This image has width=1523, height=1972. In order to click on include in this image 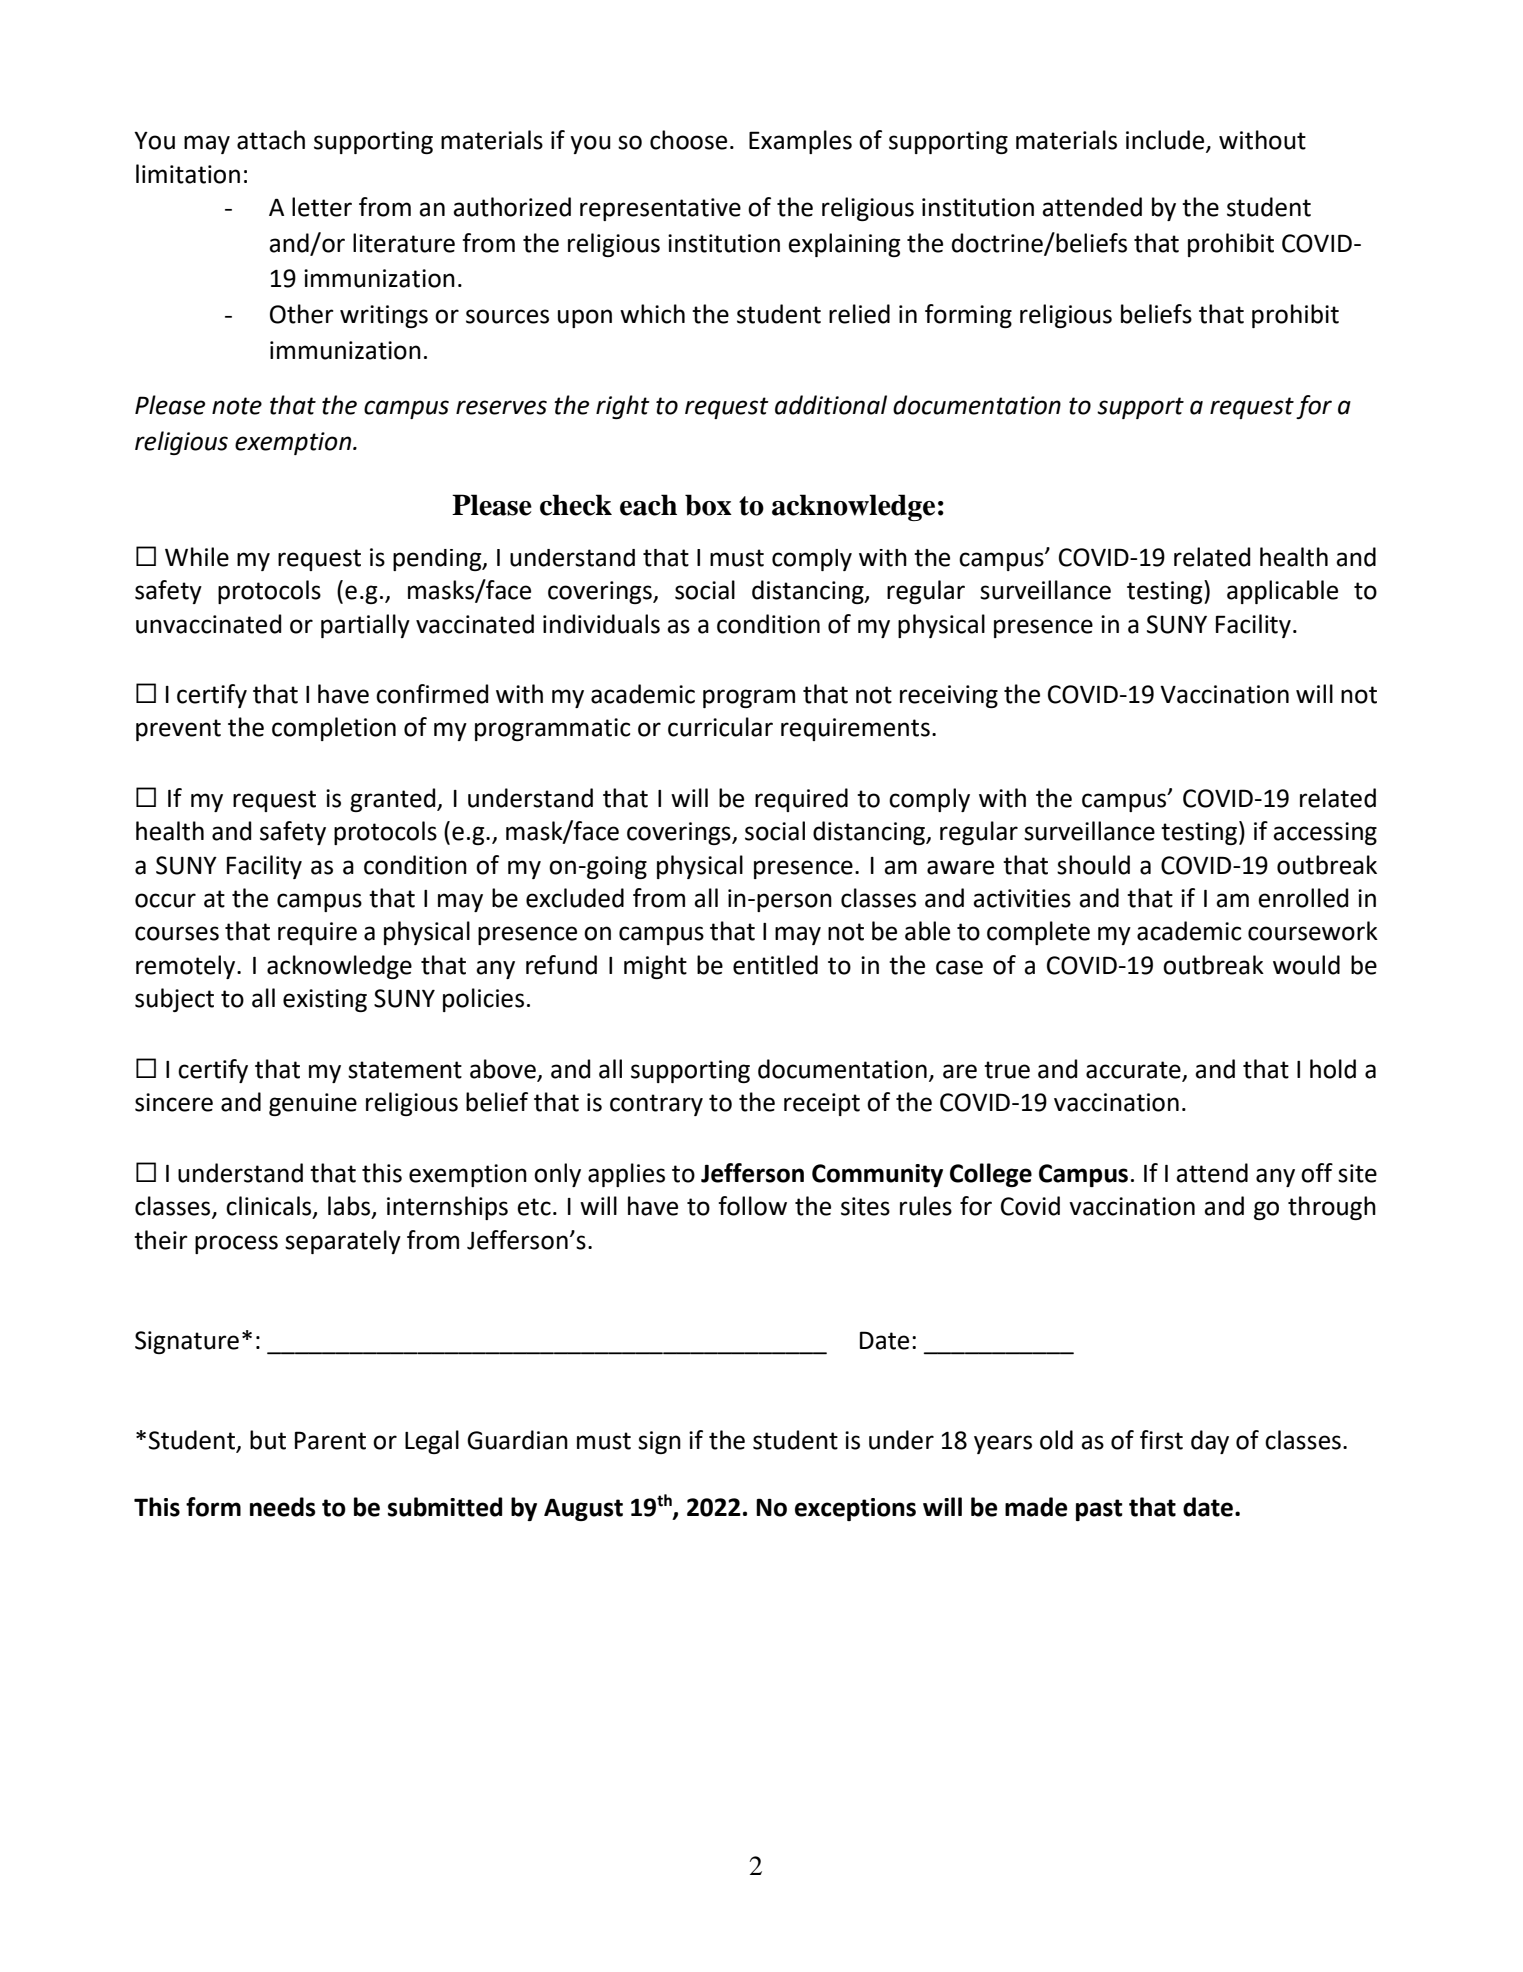, I will do `click(1166, 141)`.
